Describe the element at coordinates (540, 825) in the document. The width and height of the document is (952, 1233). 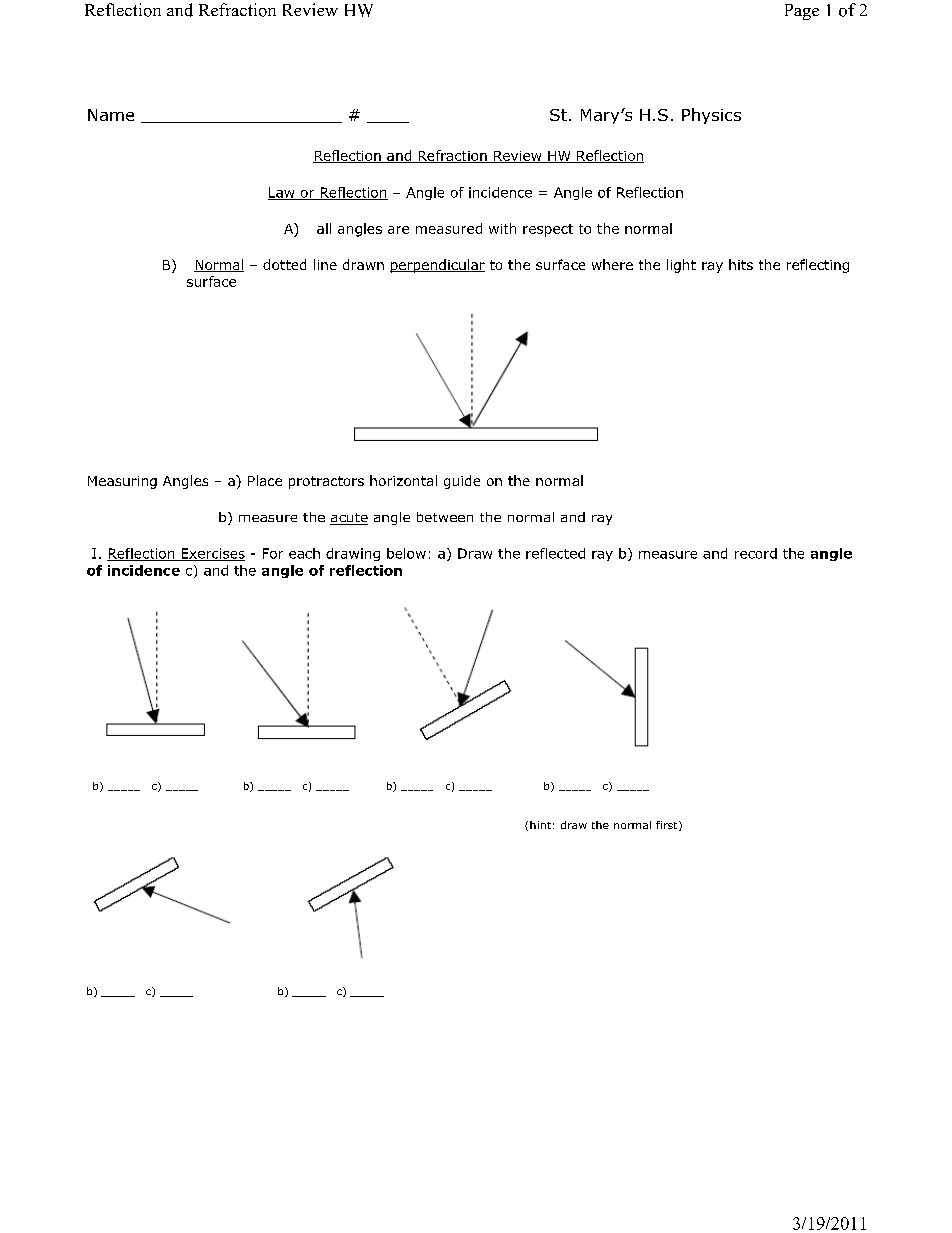
I see `hint` at that location.
